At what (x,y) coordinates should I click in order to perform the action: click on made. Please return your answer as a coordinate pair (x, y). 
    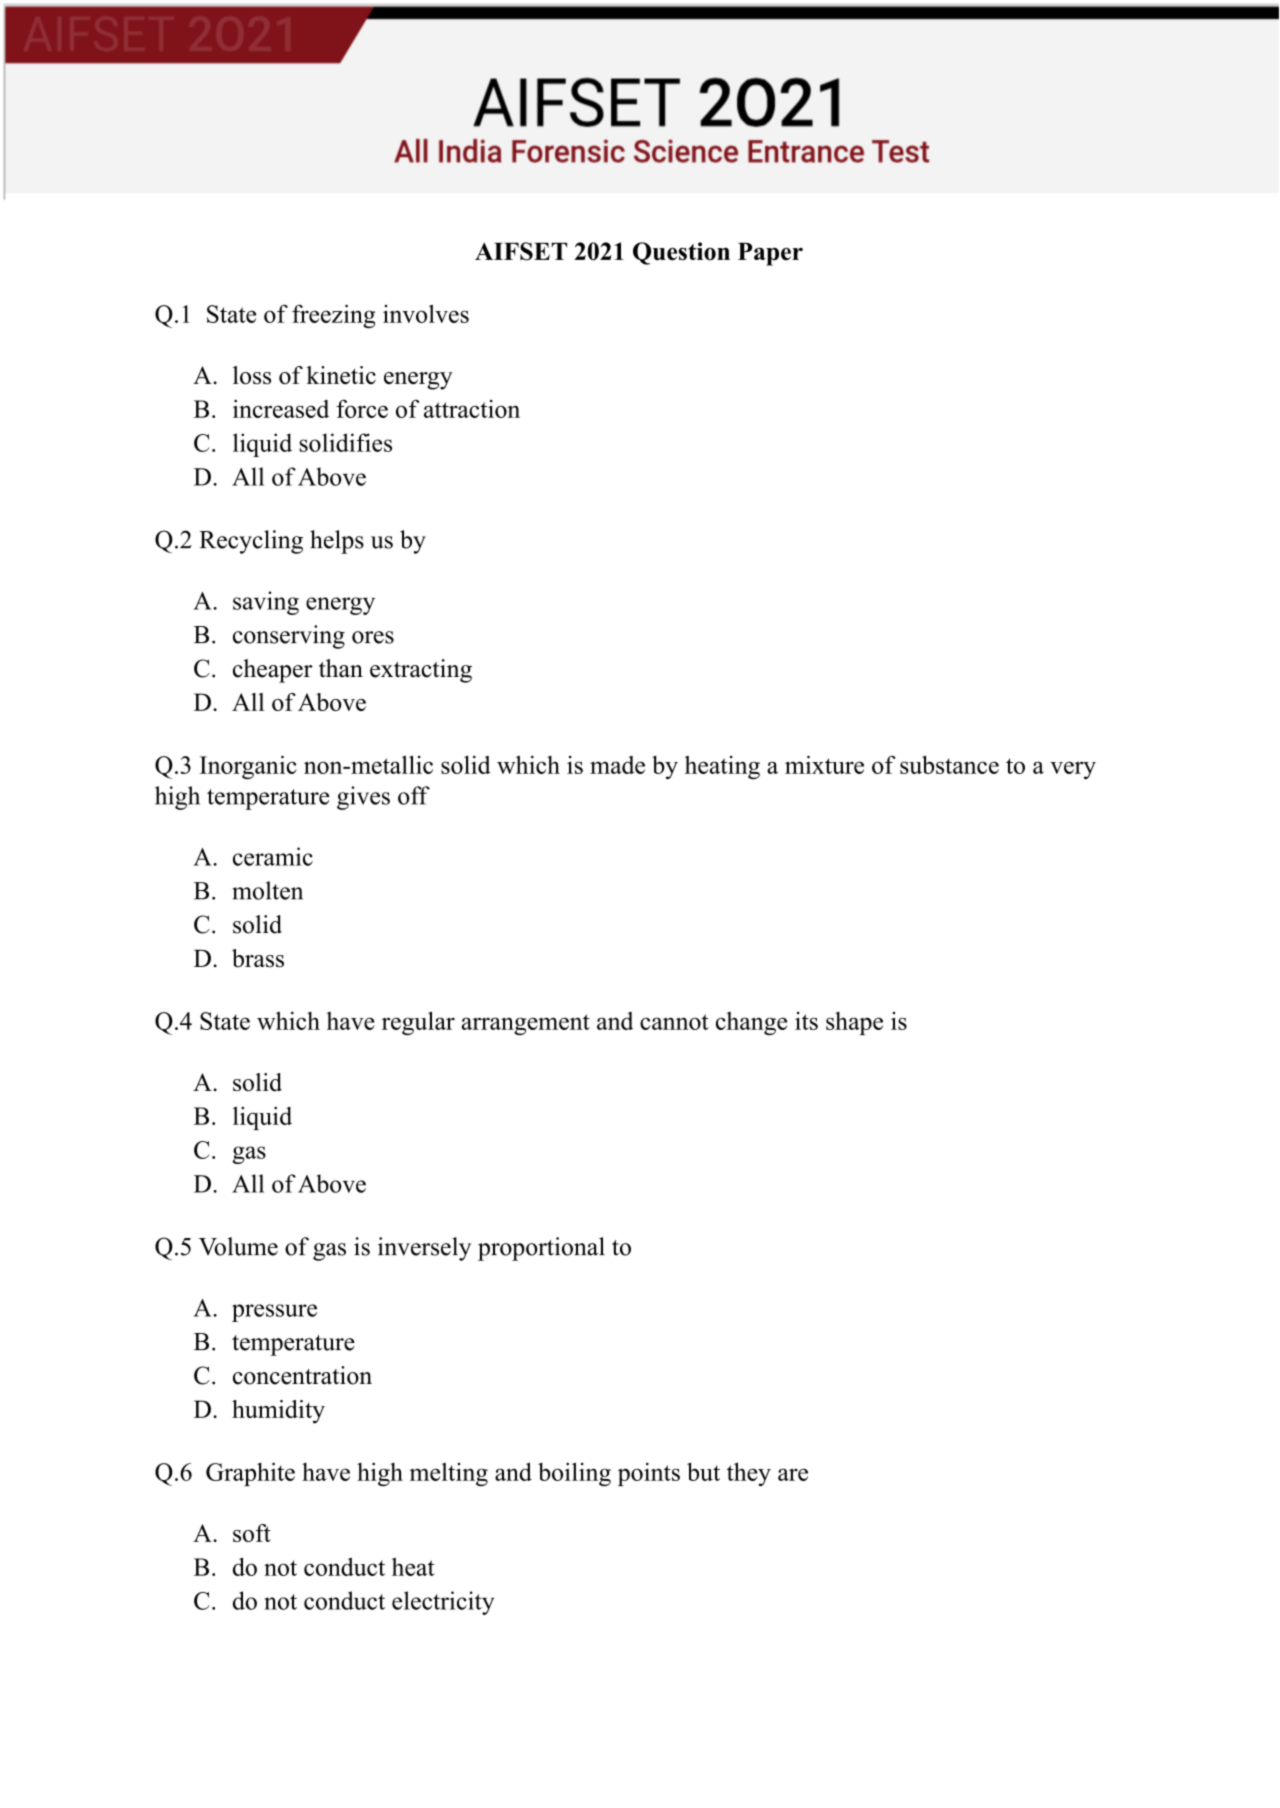
    Looking at the image, I should click on (617, 765).
